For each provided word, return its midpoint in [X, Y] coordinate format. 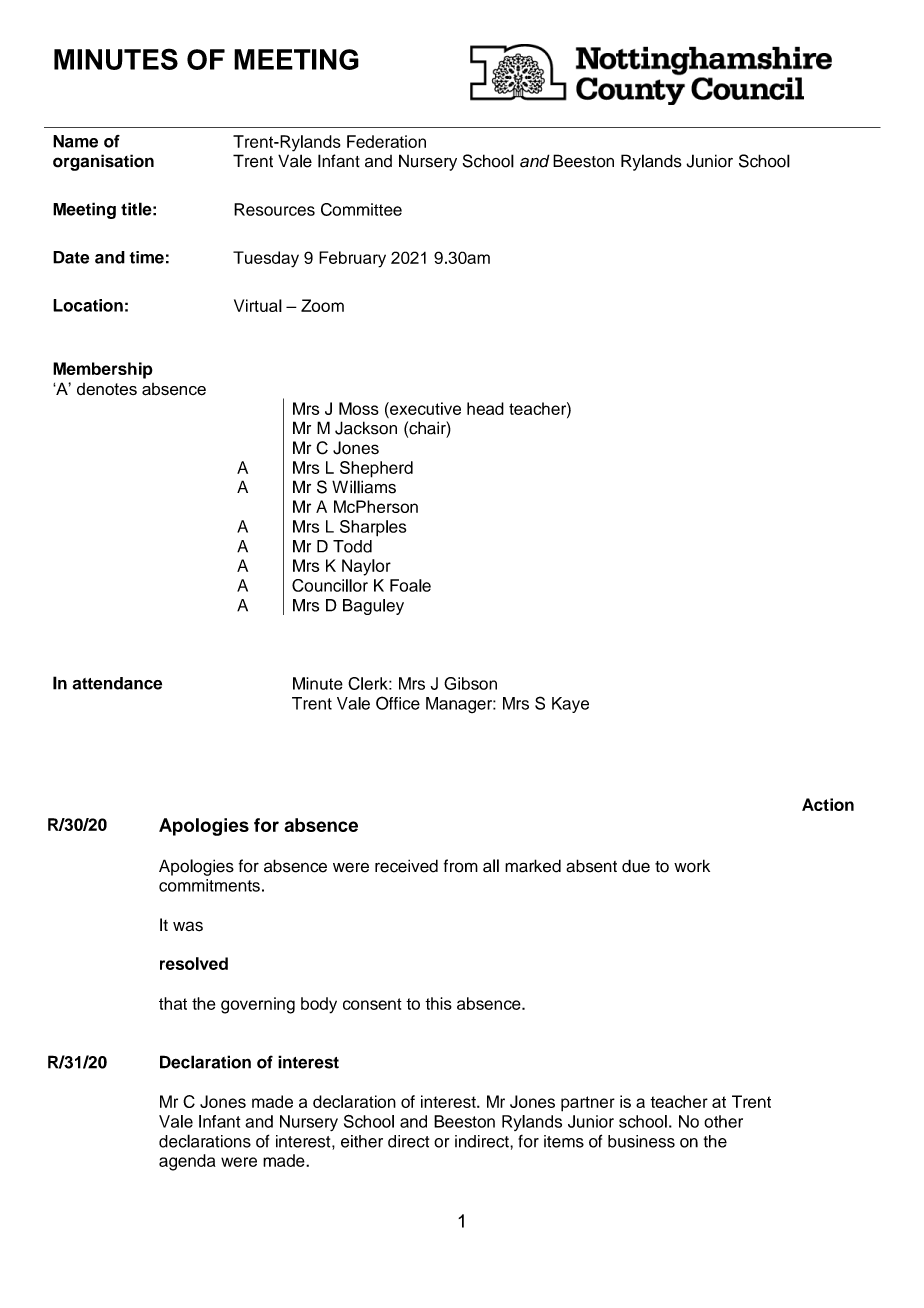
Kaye [570, 705]
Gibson [470, 683]
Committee [361, 209]
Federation [386, 141]
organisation [103, 162]
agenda [187, 1162]
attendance [117, 683]
